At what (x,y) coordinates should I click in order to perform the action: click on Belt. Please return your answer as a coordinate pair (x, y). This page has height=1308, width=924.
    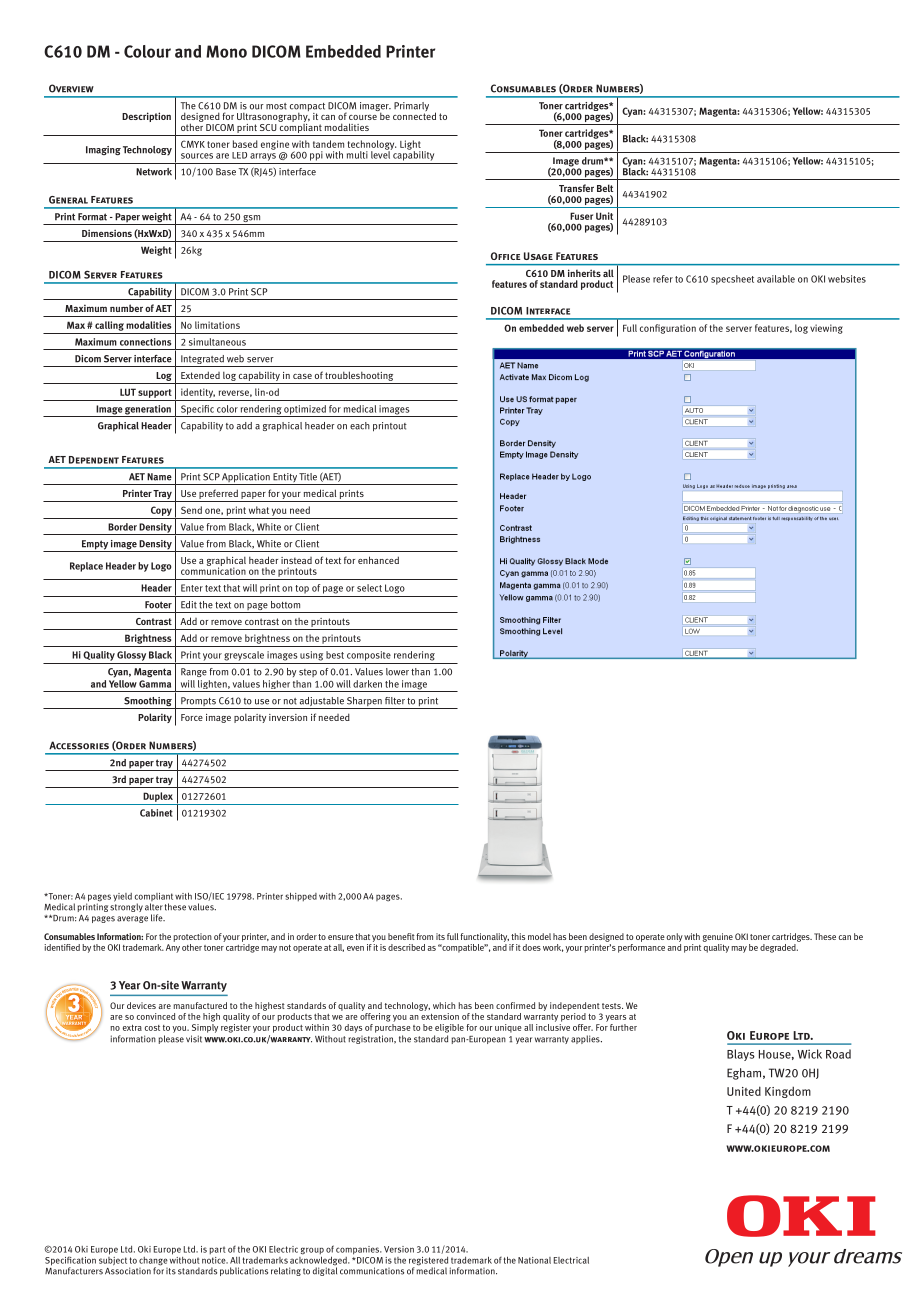
    Looking at the image, I should click on (605, 188).
